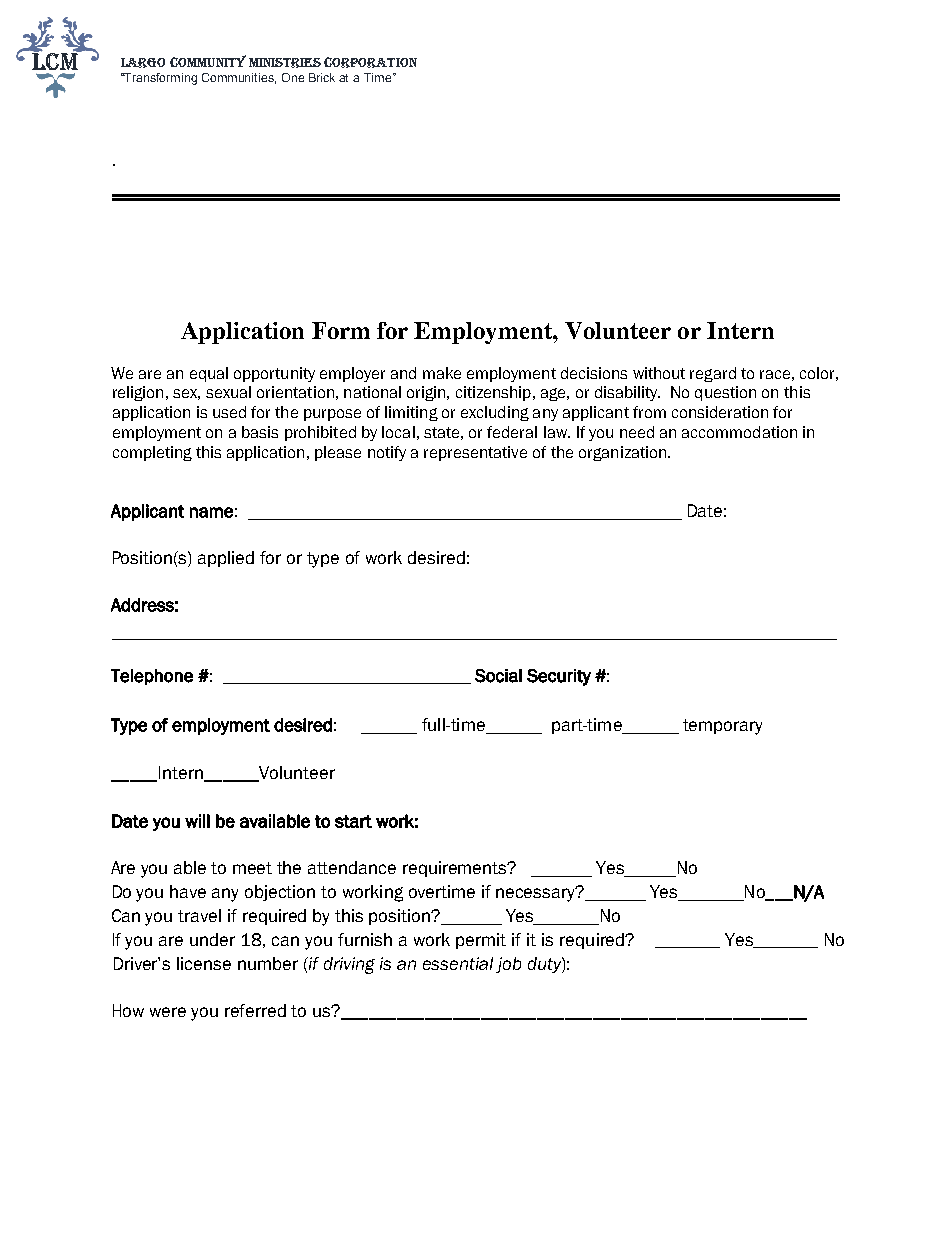  Describe the element at coordinates (204, 963) in the image. I see `license` at that location.
